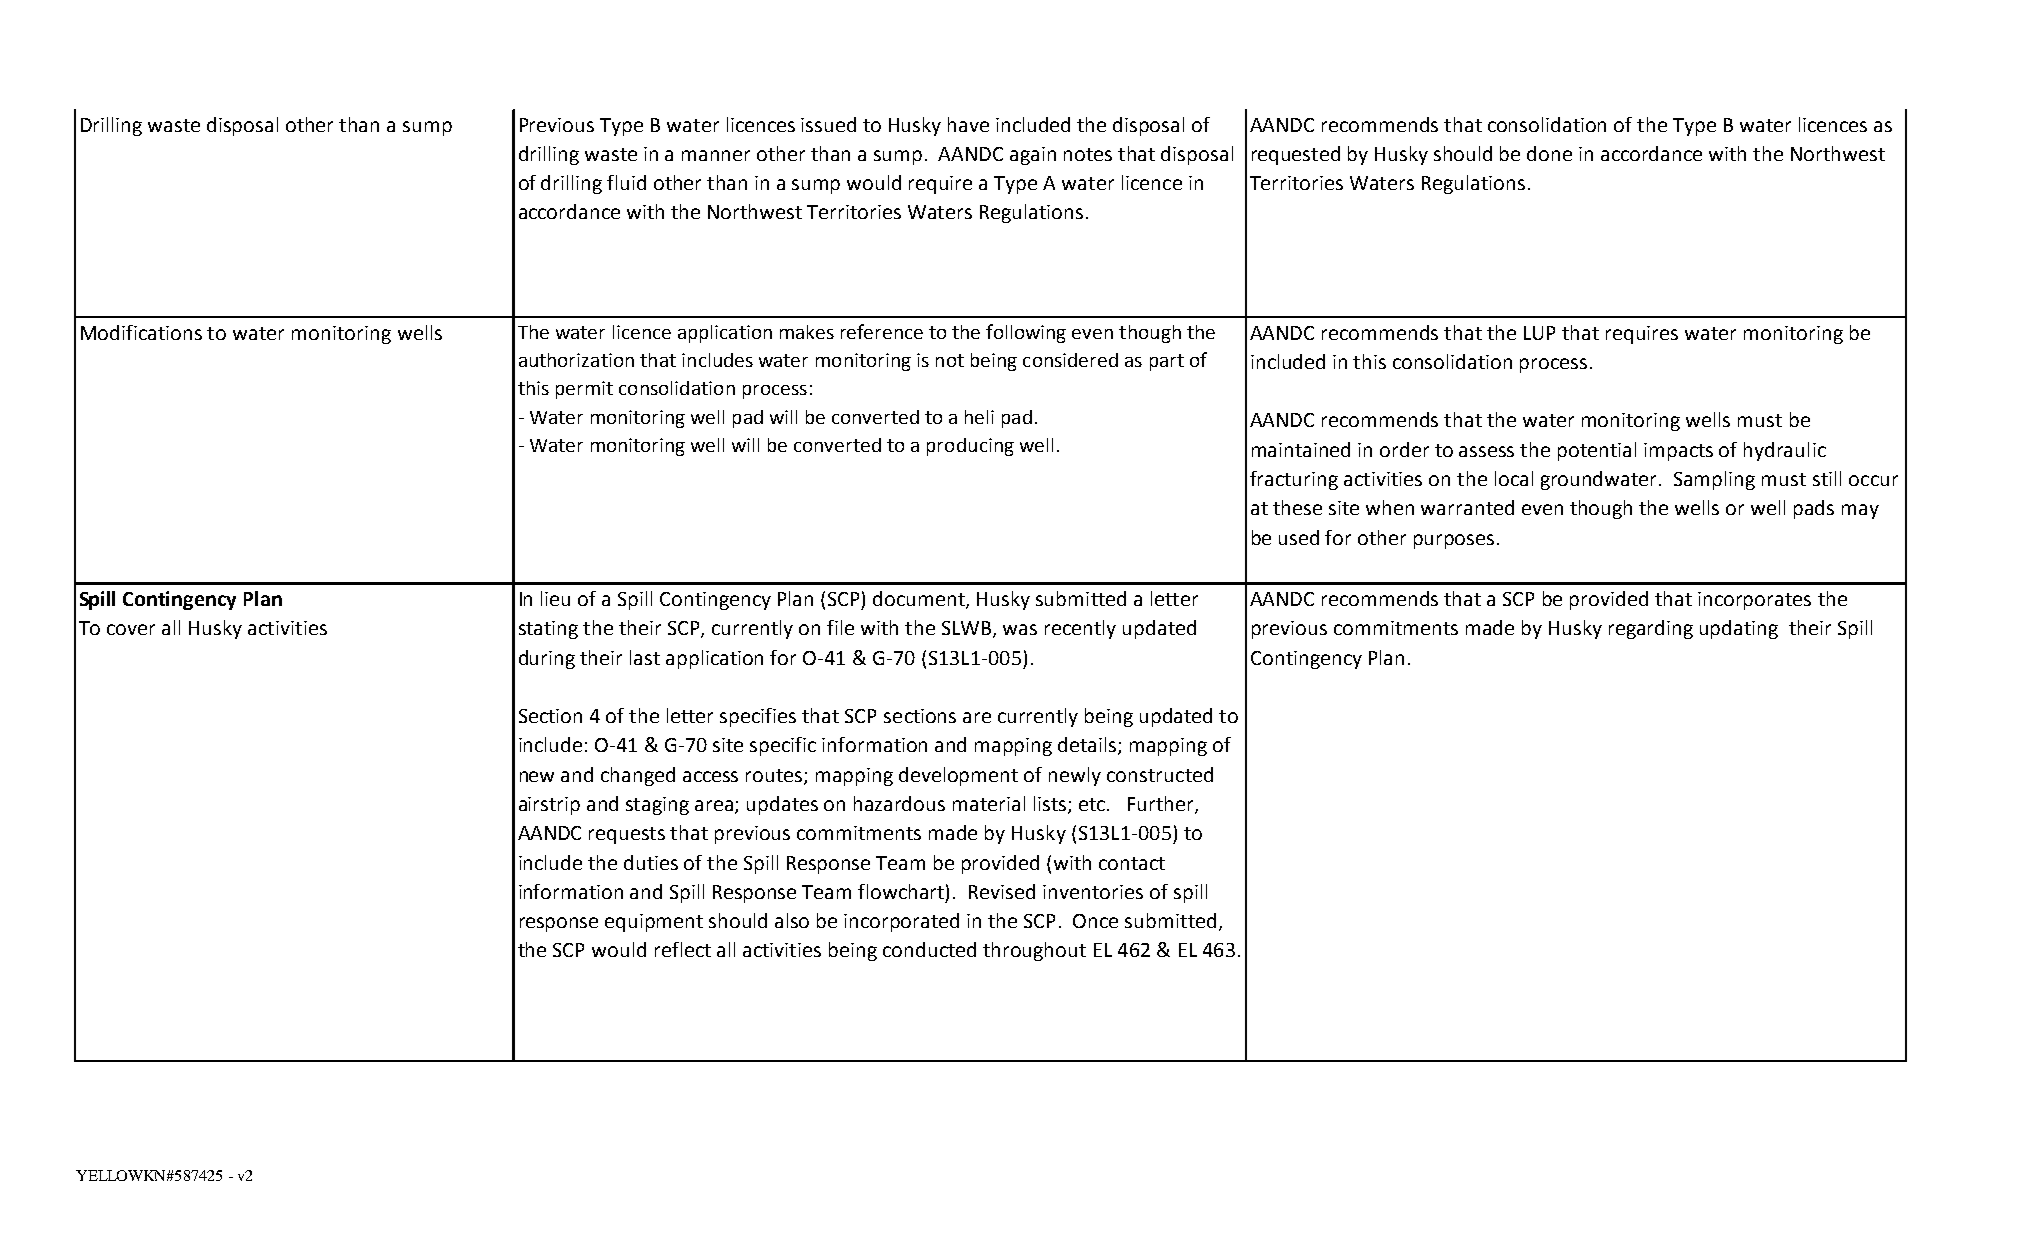  I want to click on Once, so click(1095, 921).
